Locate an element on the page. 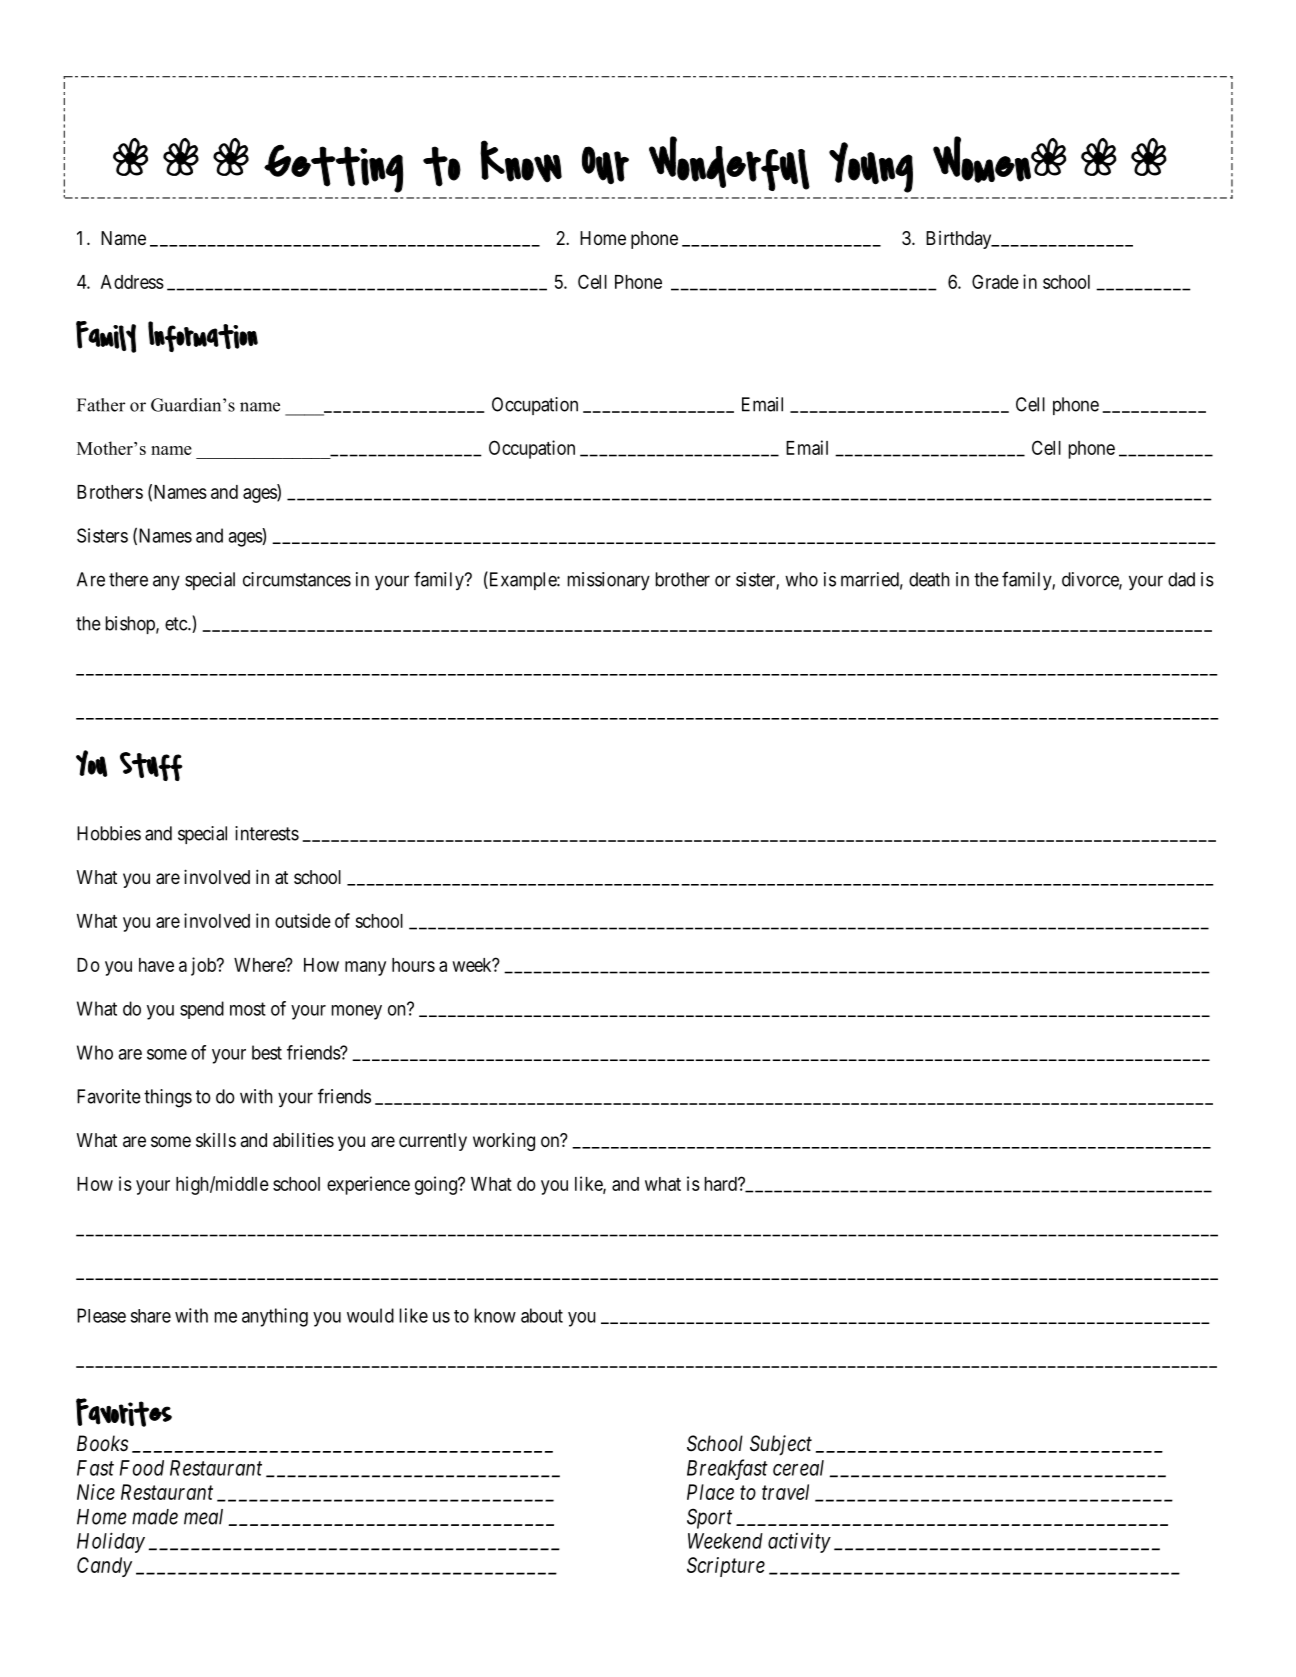 Image resolution: width=1296 pixels, height=1677 pixels. hours is located at coordinates (413, 965).
